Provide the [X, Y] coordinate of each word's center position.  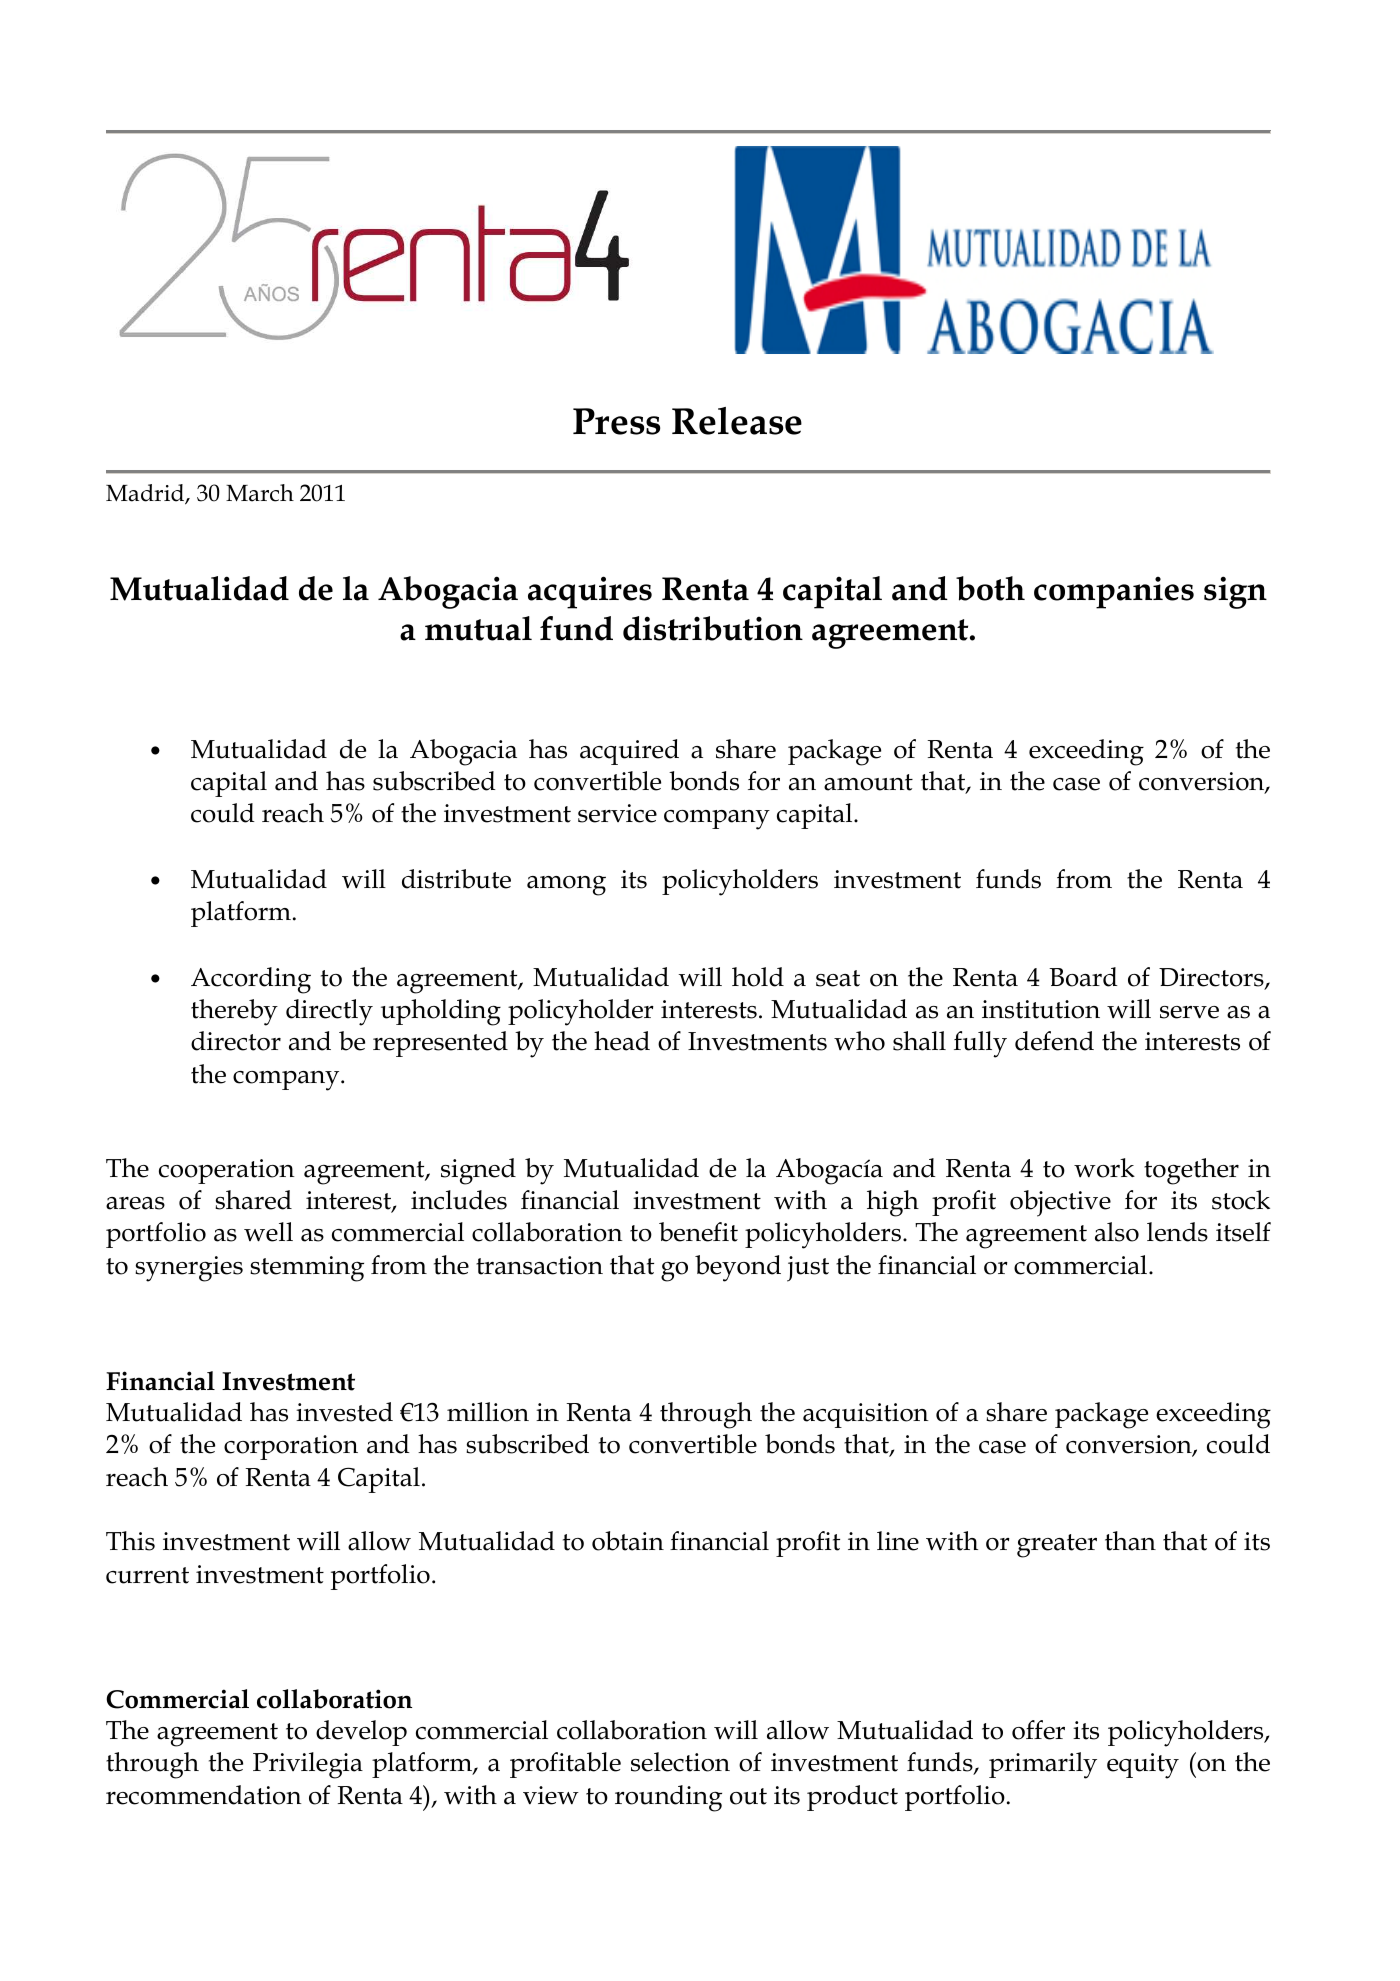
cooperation [227, 1171]
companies [1114, 593]
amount [868, 782]
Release [737, 421]
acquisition [866, 1415]
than [1130, 1541]
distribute [456, 879]
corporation [291, 1447]
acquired [629, 752]
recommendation [204, 1795]
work [1104, 1168]
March [260, 493]
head [622, 1041]
